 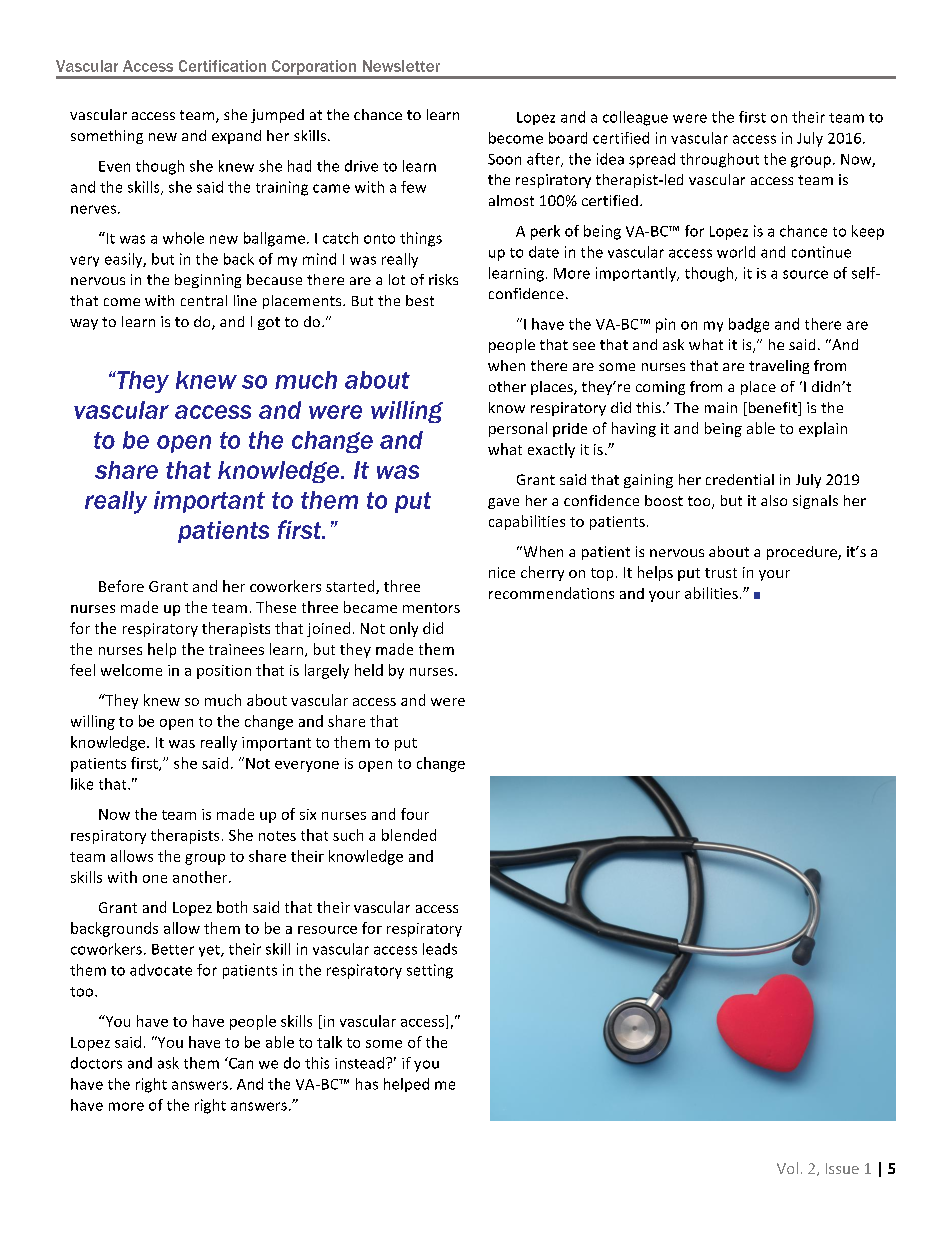 What do you see at coordinates (240, 1063) in the document?
I see `Can` at bounding box center [240, 1063].
